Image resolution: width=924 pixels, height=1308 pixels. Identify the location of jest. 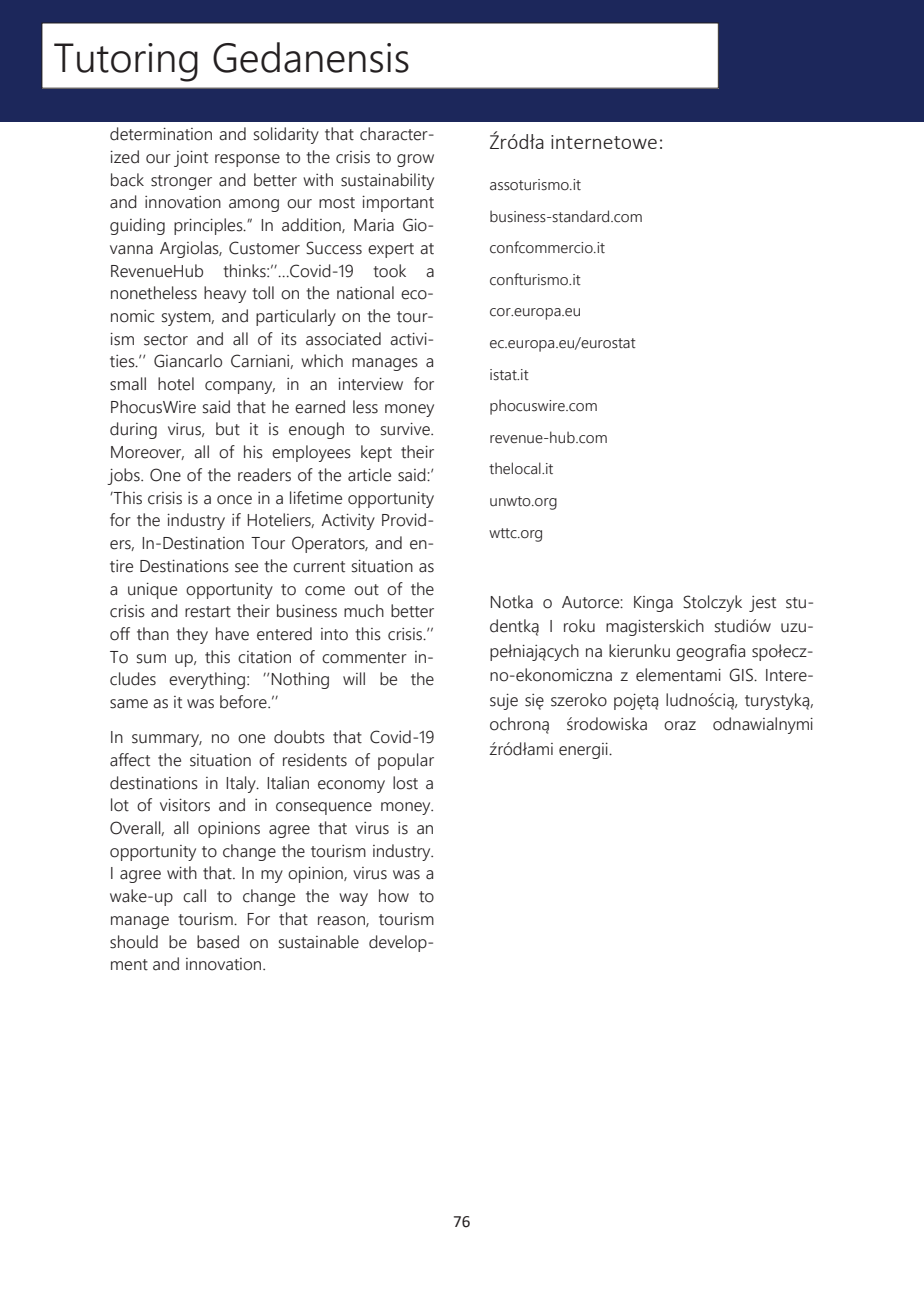
(762, 604).
